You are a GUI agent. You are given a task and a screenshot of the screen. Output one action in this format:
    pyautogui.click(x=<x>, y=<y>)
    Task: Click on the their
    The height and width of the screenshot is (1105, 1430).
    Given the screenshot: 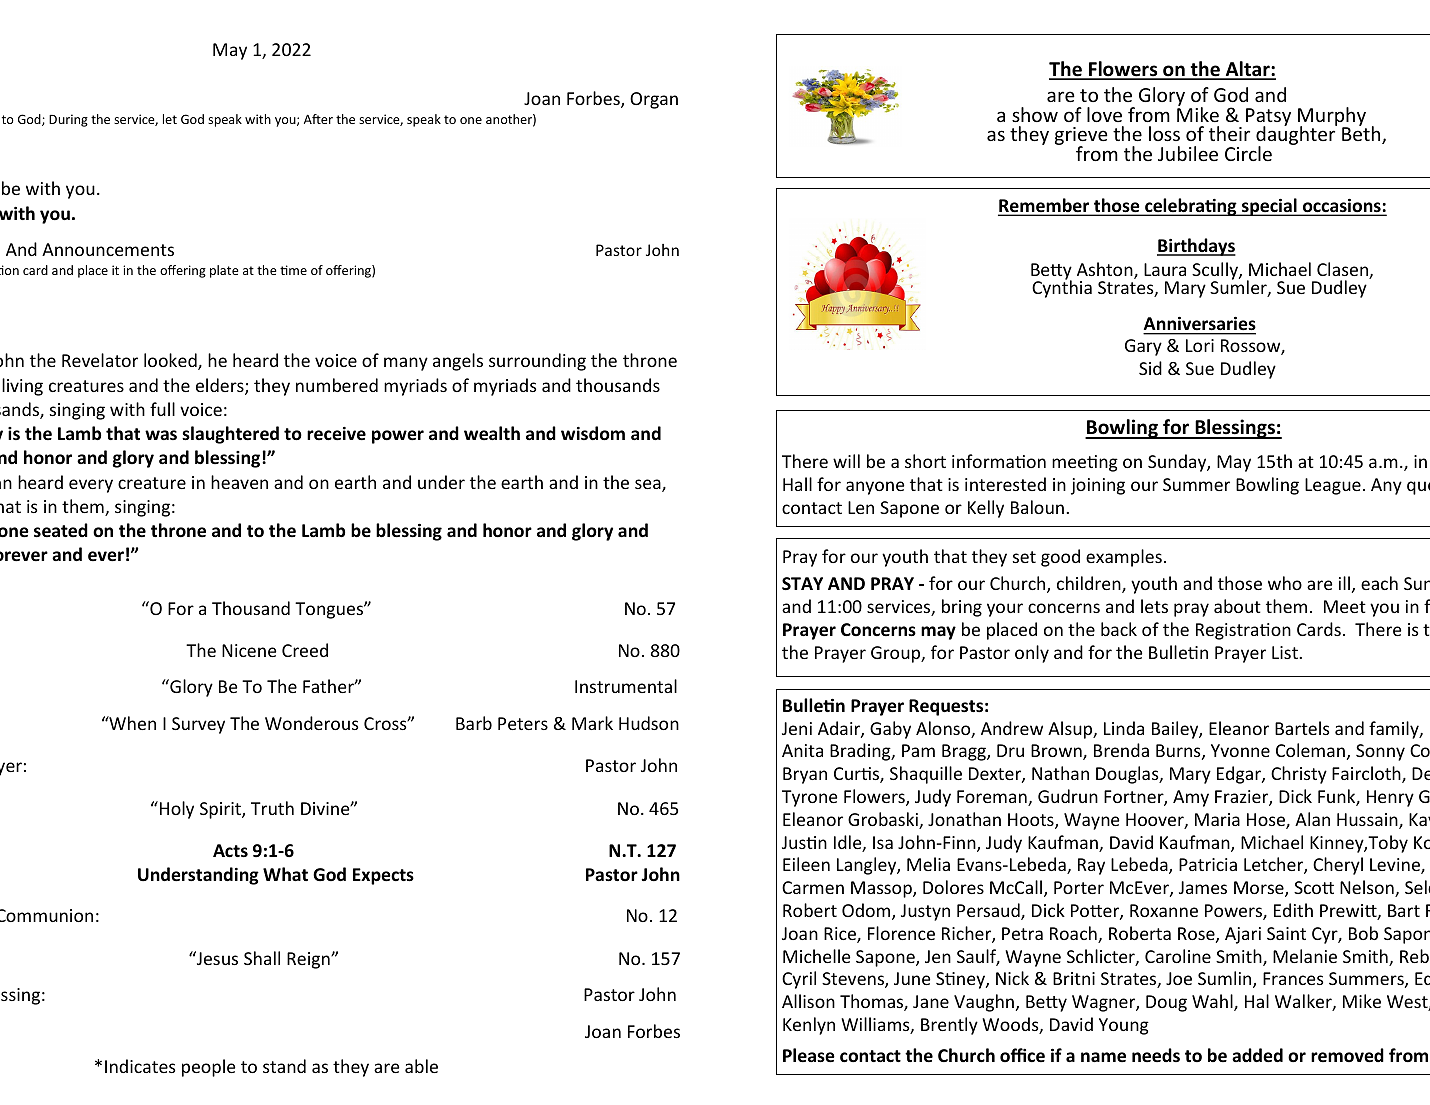 What is the action you would take?
    pyautogui.click(x=1229, y=133)
